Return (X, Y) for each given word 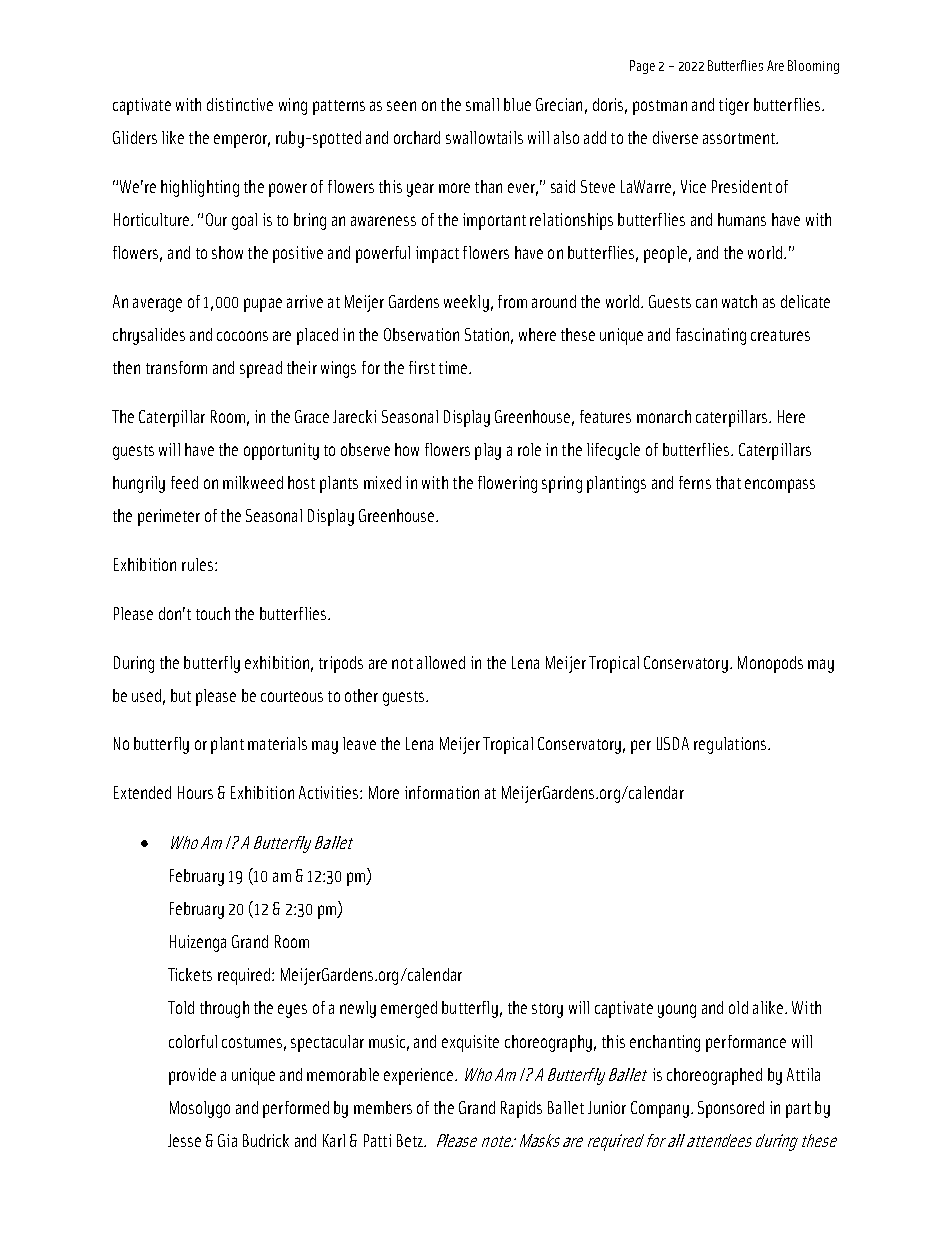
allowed (441, 662)
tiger (734, 106)
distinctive (240, 104)
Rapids (521, 1109)
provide (192, 1076)
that (728, 482)
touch (213, 613)
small (482, 104)
